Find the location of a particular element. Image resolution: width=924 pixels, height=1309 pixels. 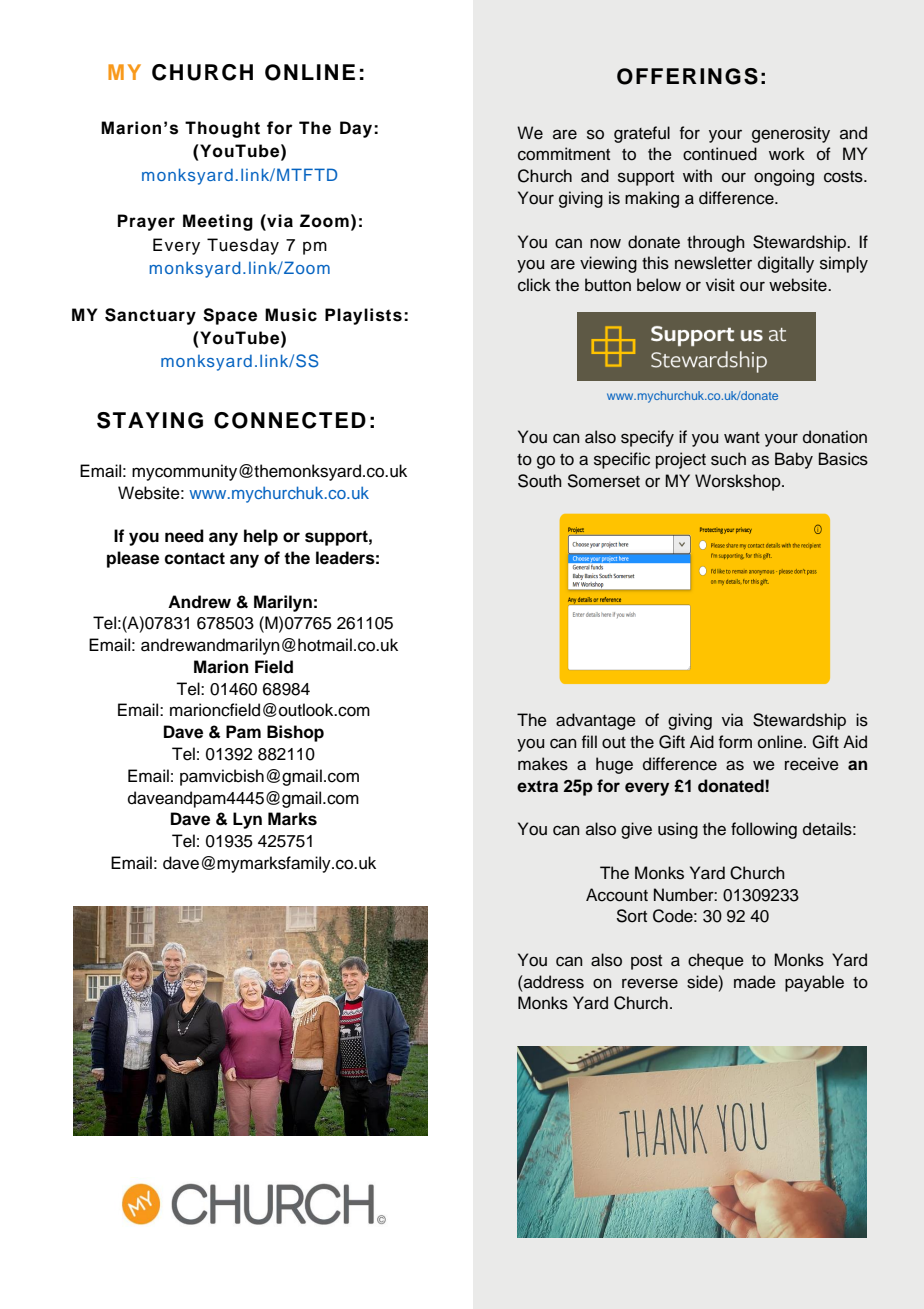

contact is located at coordinates (194, 558).
